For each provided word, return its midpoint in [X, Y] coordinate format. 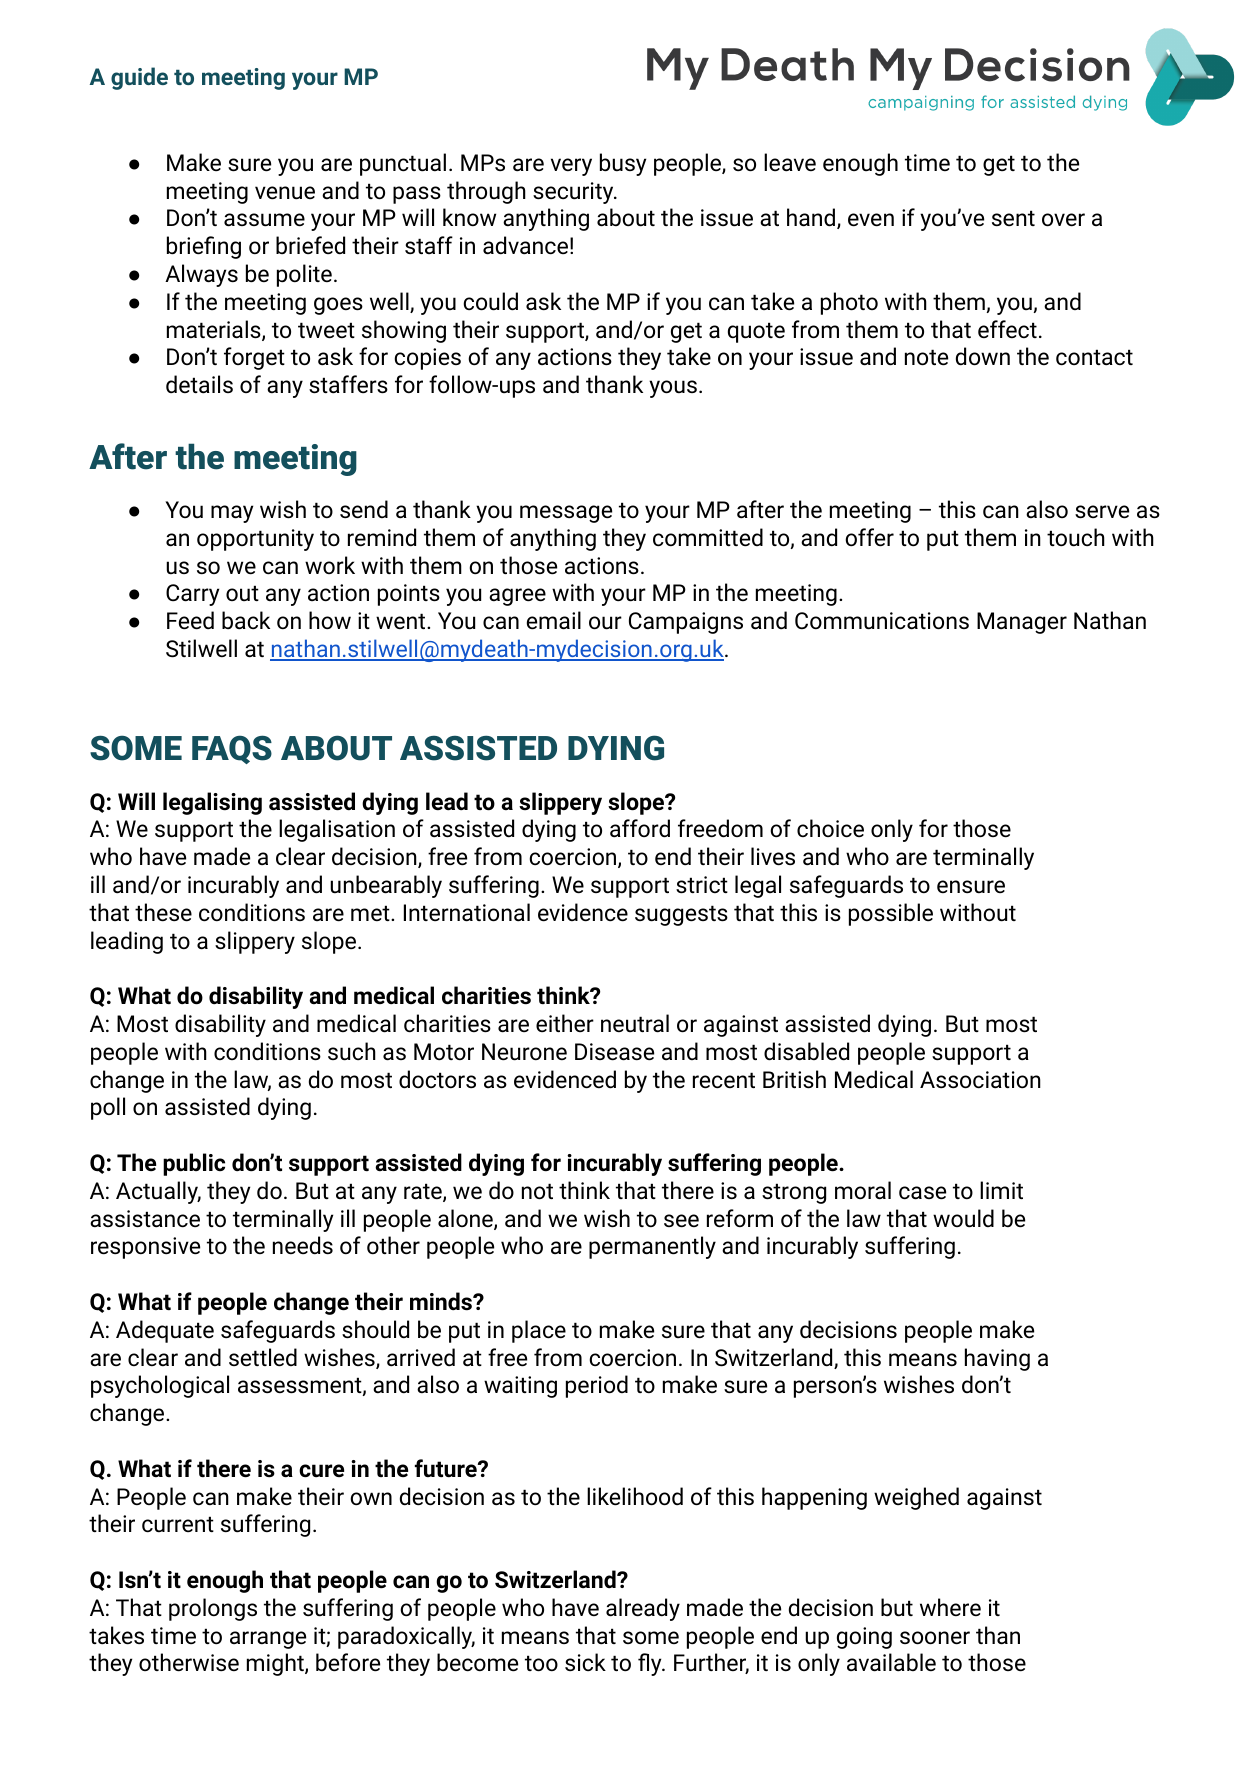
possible [891, 914]
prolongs [213, 1609]
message [566, 514]
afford [640, 828]
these [163, 912]
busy [623, 164]
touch [1076, 537]
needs [303, 1245]
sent [1013, 218]
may [232, 514]
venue [285, 193]
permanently [652, 1247]
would [963, 1218]
